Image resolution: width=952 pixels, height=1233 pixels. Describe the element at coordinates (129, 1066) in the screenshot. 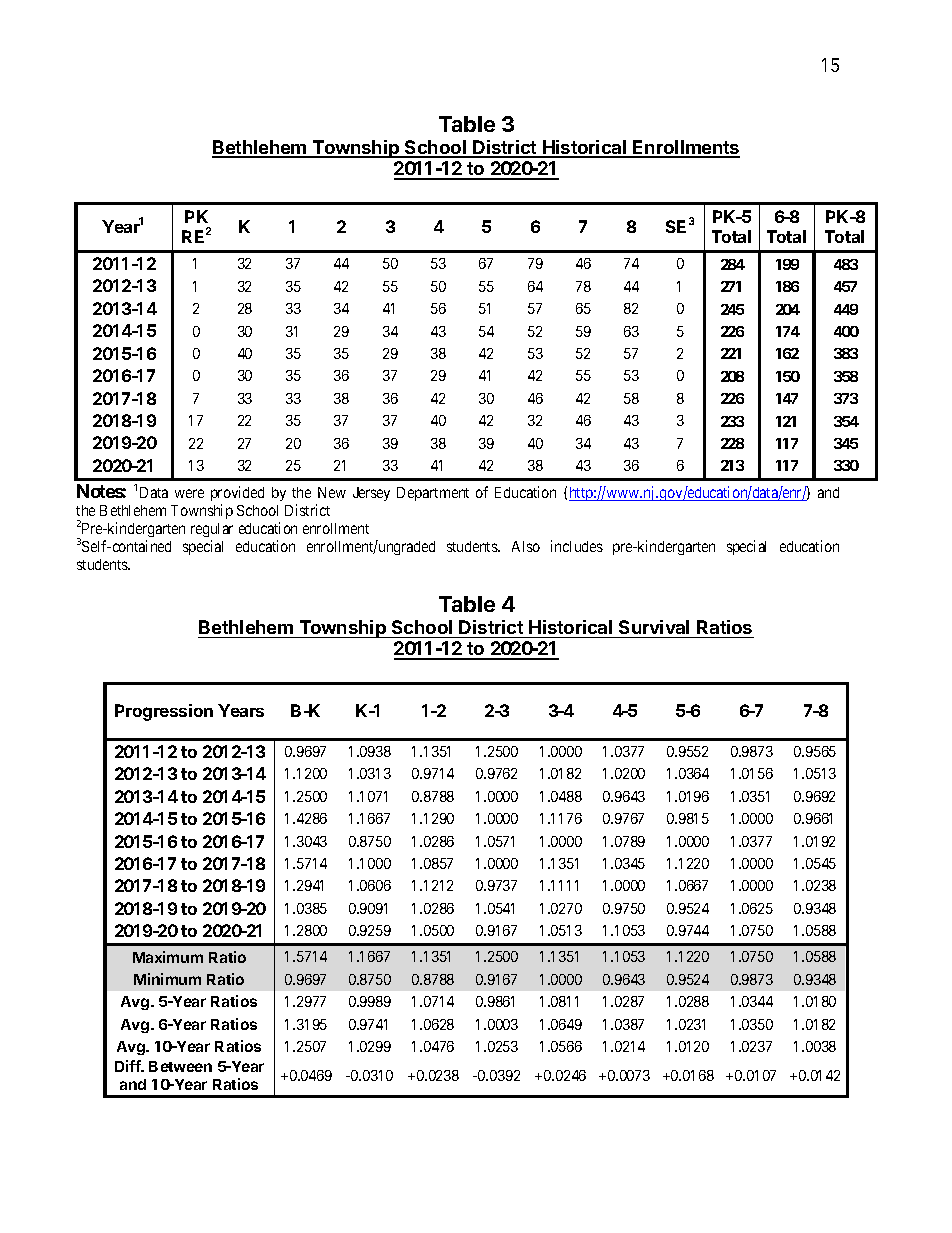

I see `Diff` at that location.
